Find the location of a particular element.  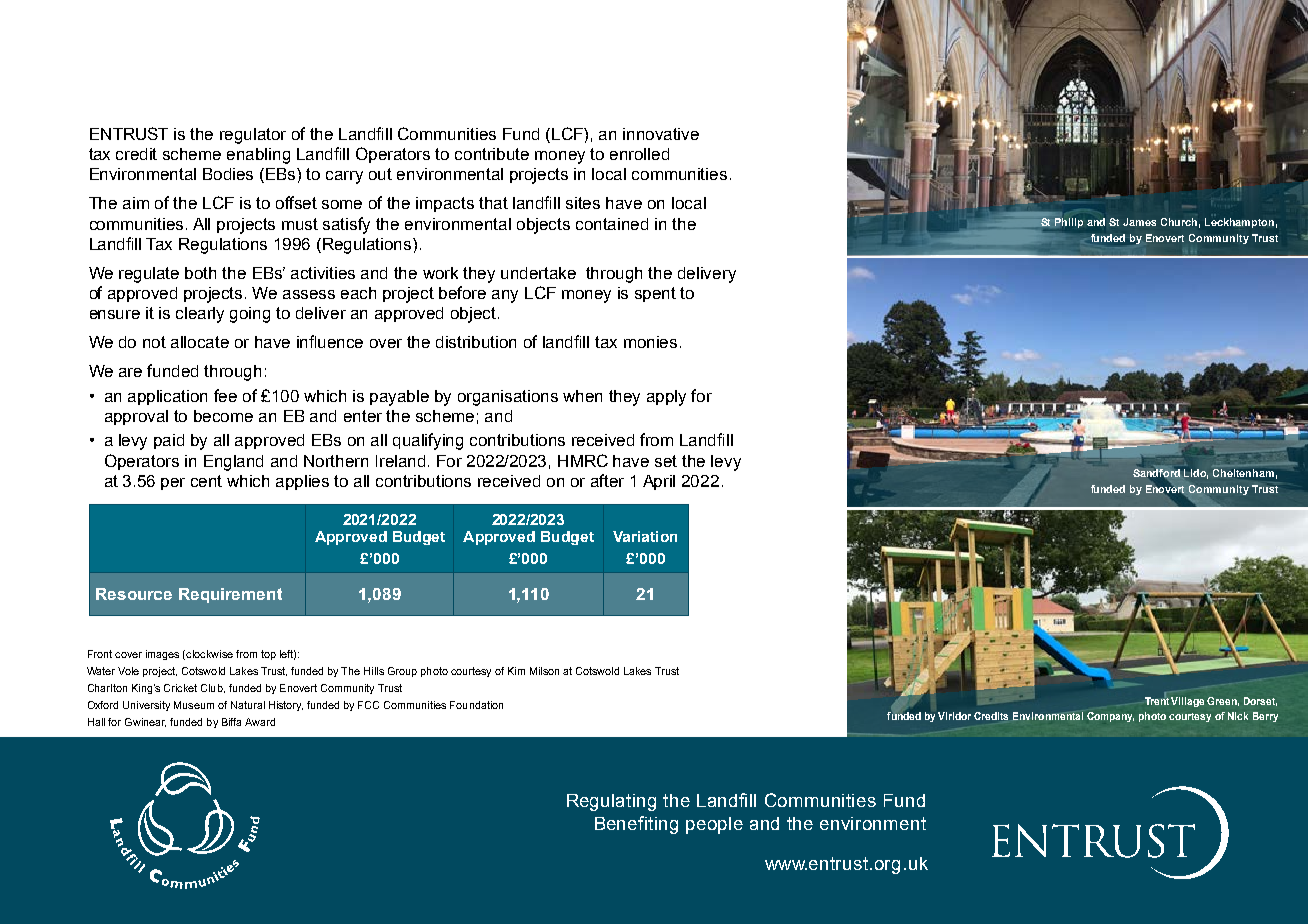

cent is located at coordinates (206, 481).
